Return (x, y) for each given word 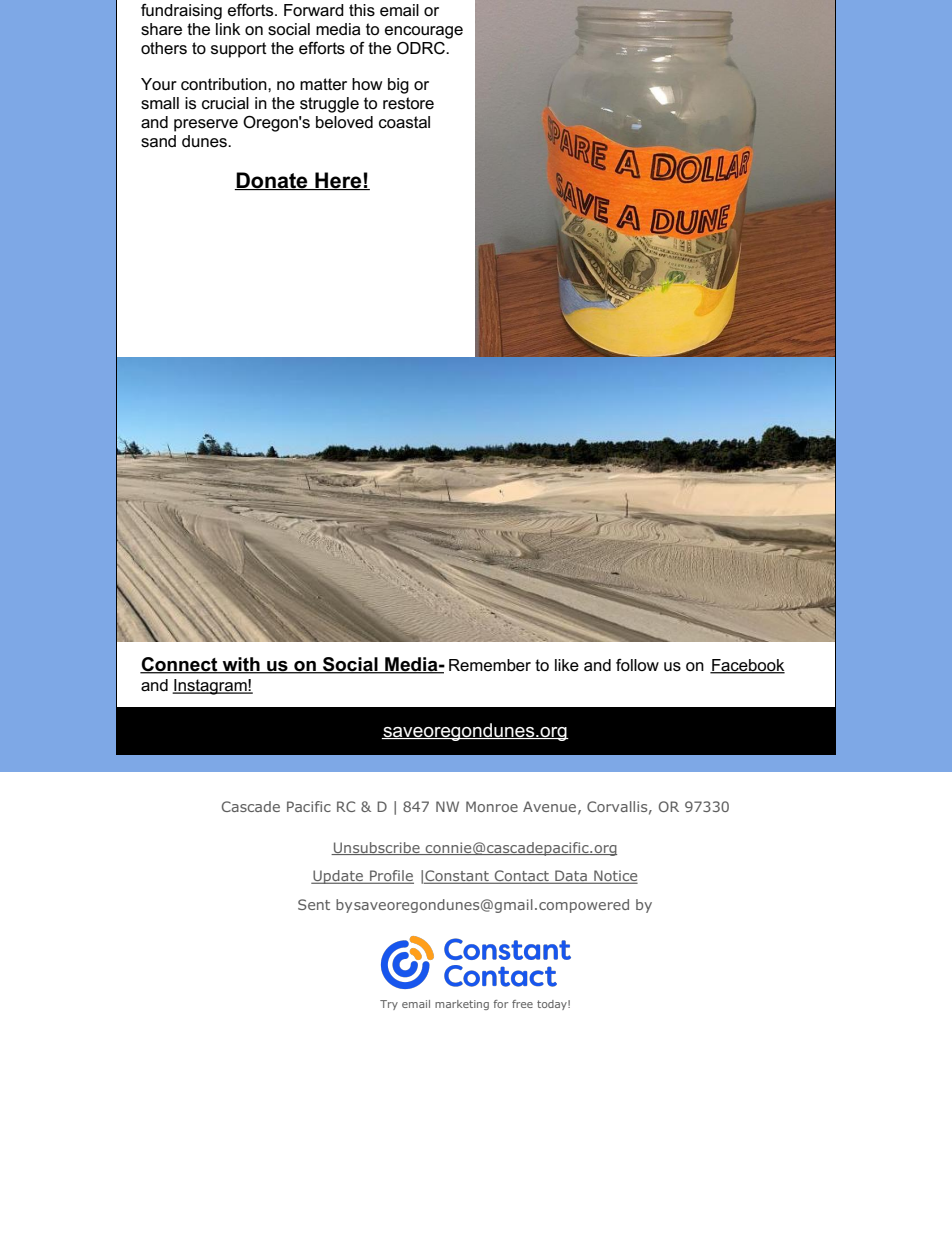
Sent (314, 904)
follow (637, 665)
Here (338, 181)
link (228, 29)
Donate (272, 181)
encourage (424, 32)
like (567, 665)
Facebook (747, 666)
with (241, 665)
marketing (462, 1005)
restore (408, 103)
